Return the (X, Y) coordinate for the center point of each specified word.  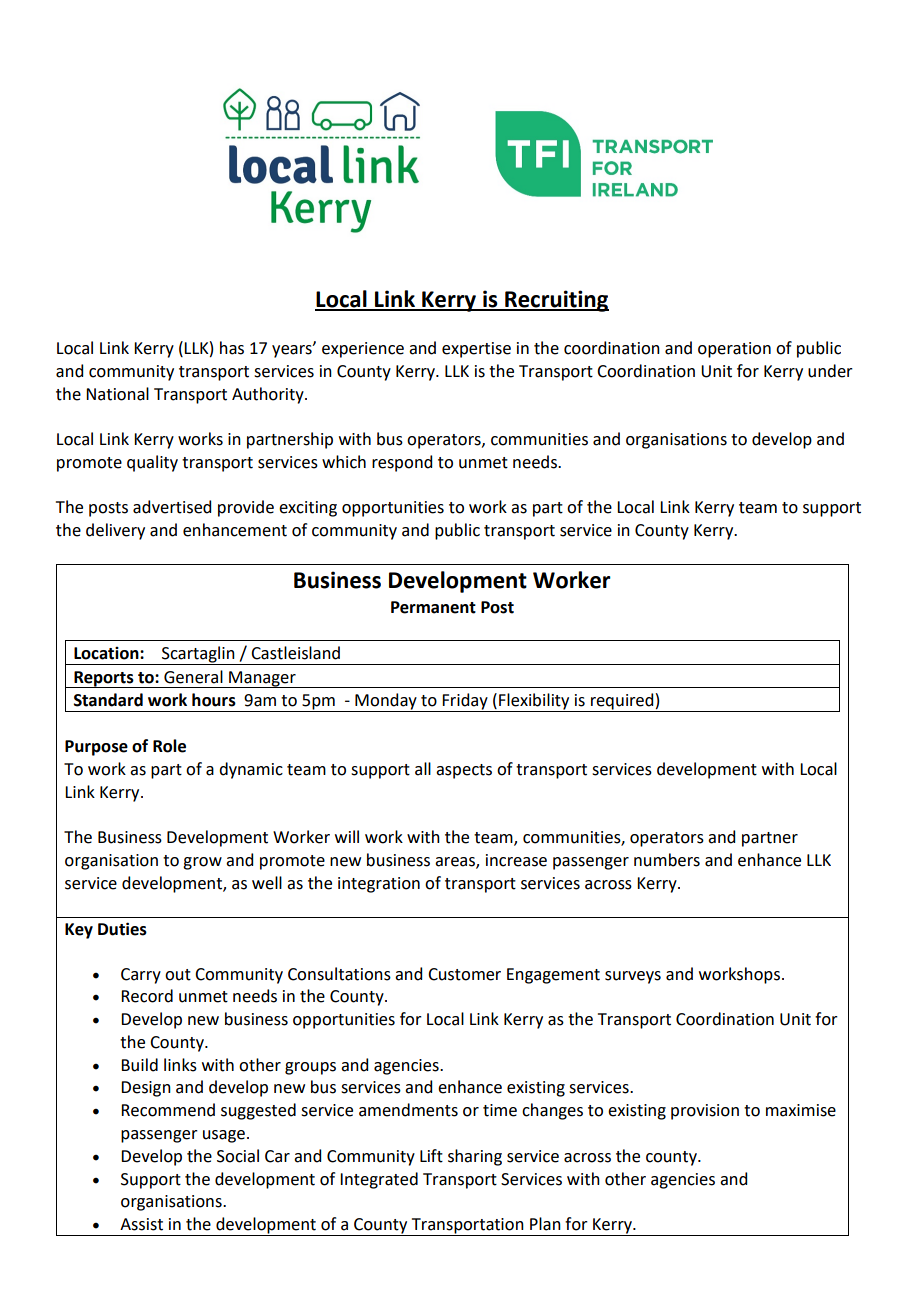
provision (705, 1112)
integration (379, 885)
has (232, 348)
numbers (667, 860)
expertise (476, 350)
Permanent (433, 607)
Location (107, 653)
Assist (141, 1224)
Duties (122, 929)
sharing (475, 1157)
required (622, 702)
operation (734, 350)
